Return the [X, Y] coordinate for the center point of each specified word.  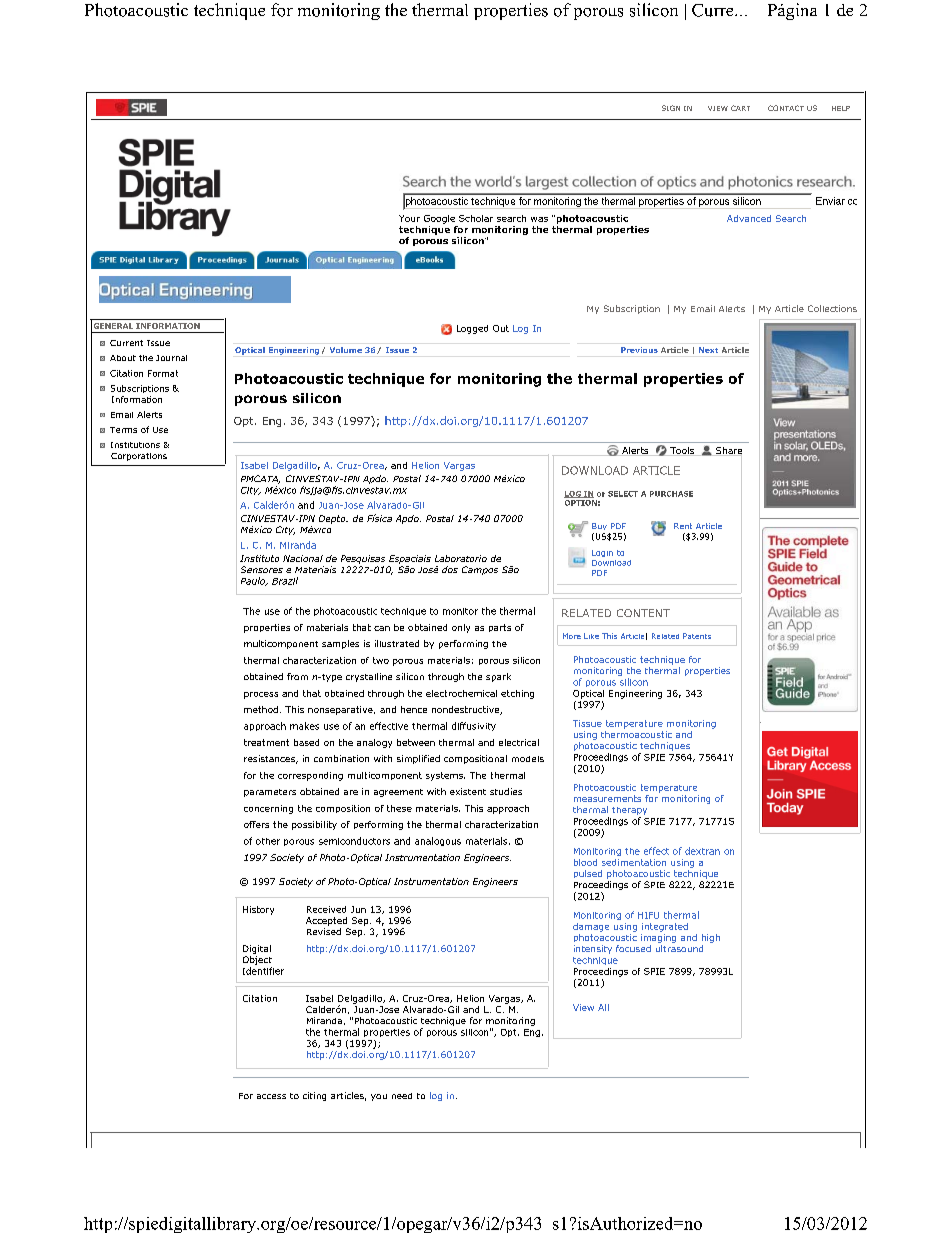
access [271, 1096]
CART [740, 108]
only [461, 628]
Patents [697, 636]
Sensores [262, 569]
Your [409, 218]
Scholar [476, 218]
